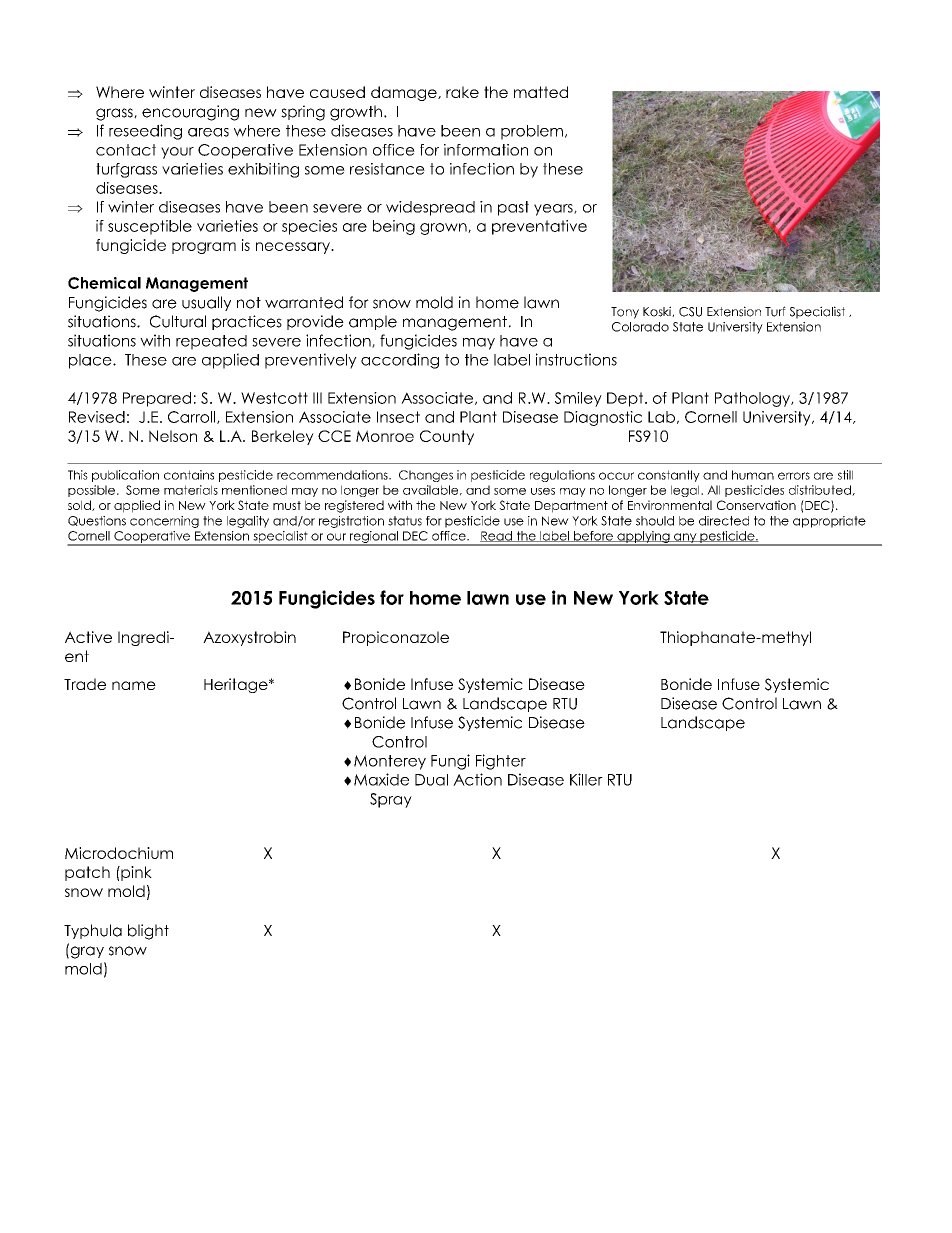 This screenshot has height=1233, width=952. I want to click on rake, so click(462, 92).
